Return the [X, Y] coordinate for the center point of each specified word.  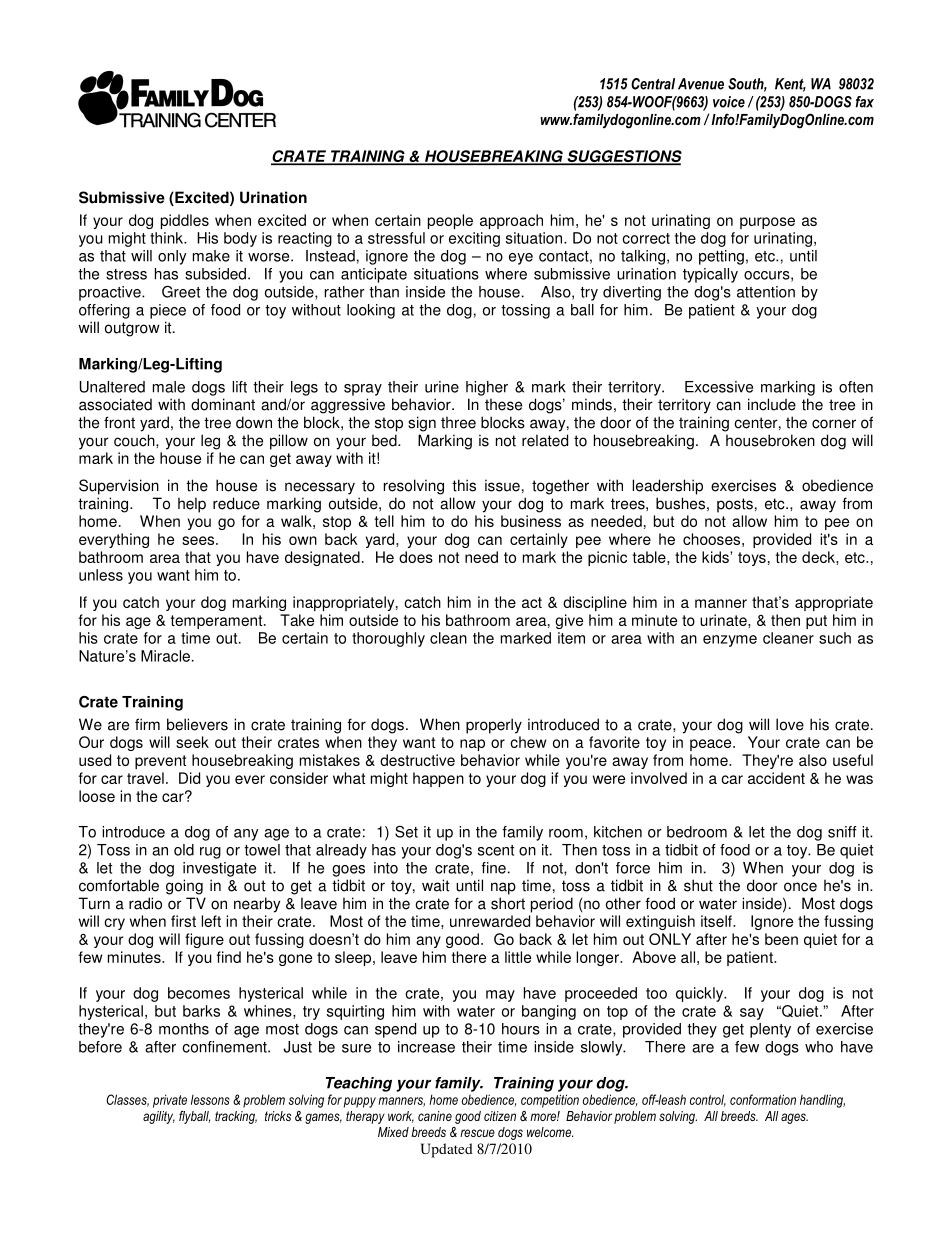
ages [794, 1118]
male [169, 387]
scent [496, 850]
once [800, 887]
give [569, 621]
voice [729, 102]
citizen [500, 1116]
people [450, 221]
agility [159, 1117]
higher [487, 388]
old [184, 850]
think [168, 238]
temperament [217, 622]
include [772, 404]
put [816, 622]
